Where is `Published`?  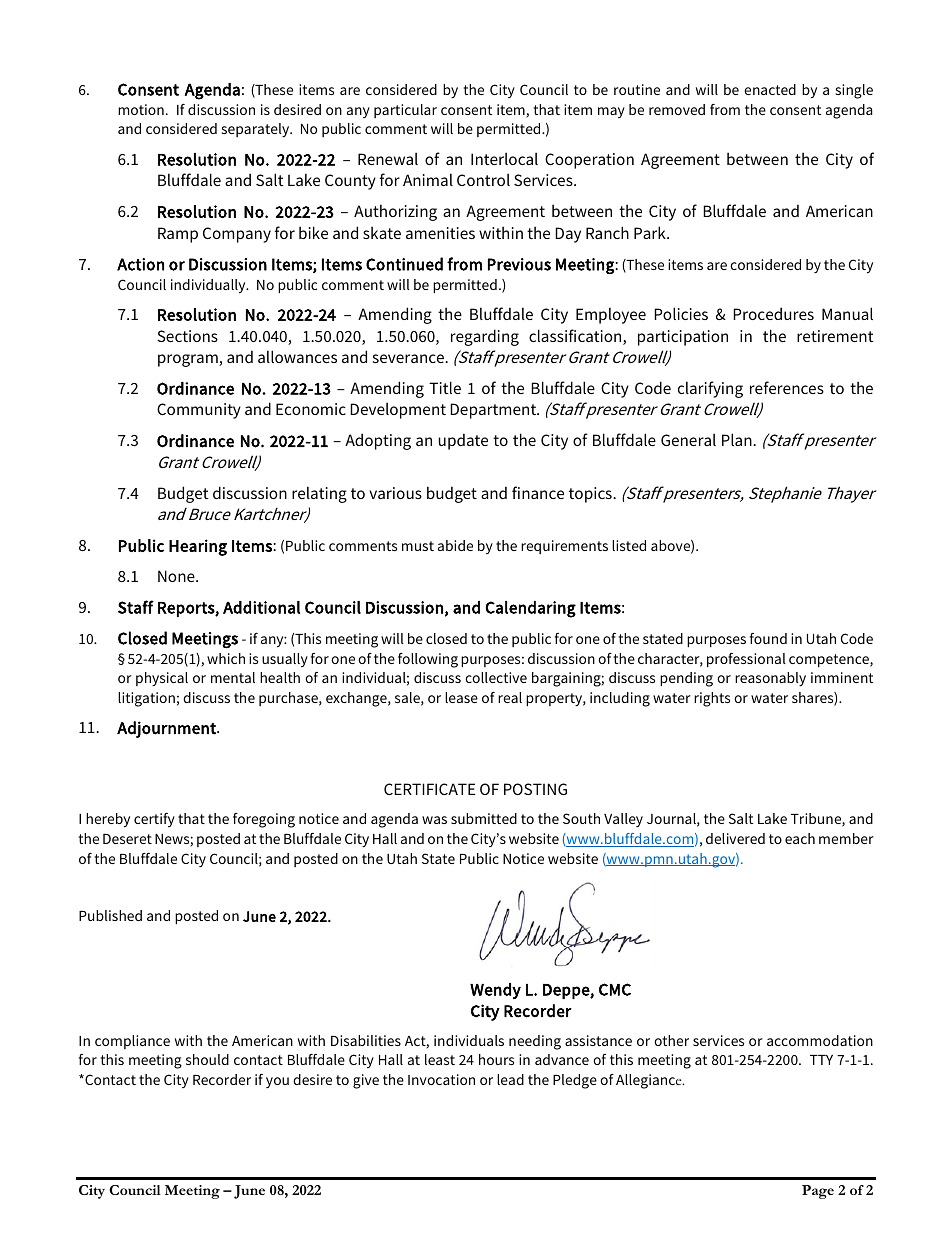 Published is located at coordinates (110, 915).
